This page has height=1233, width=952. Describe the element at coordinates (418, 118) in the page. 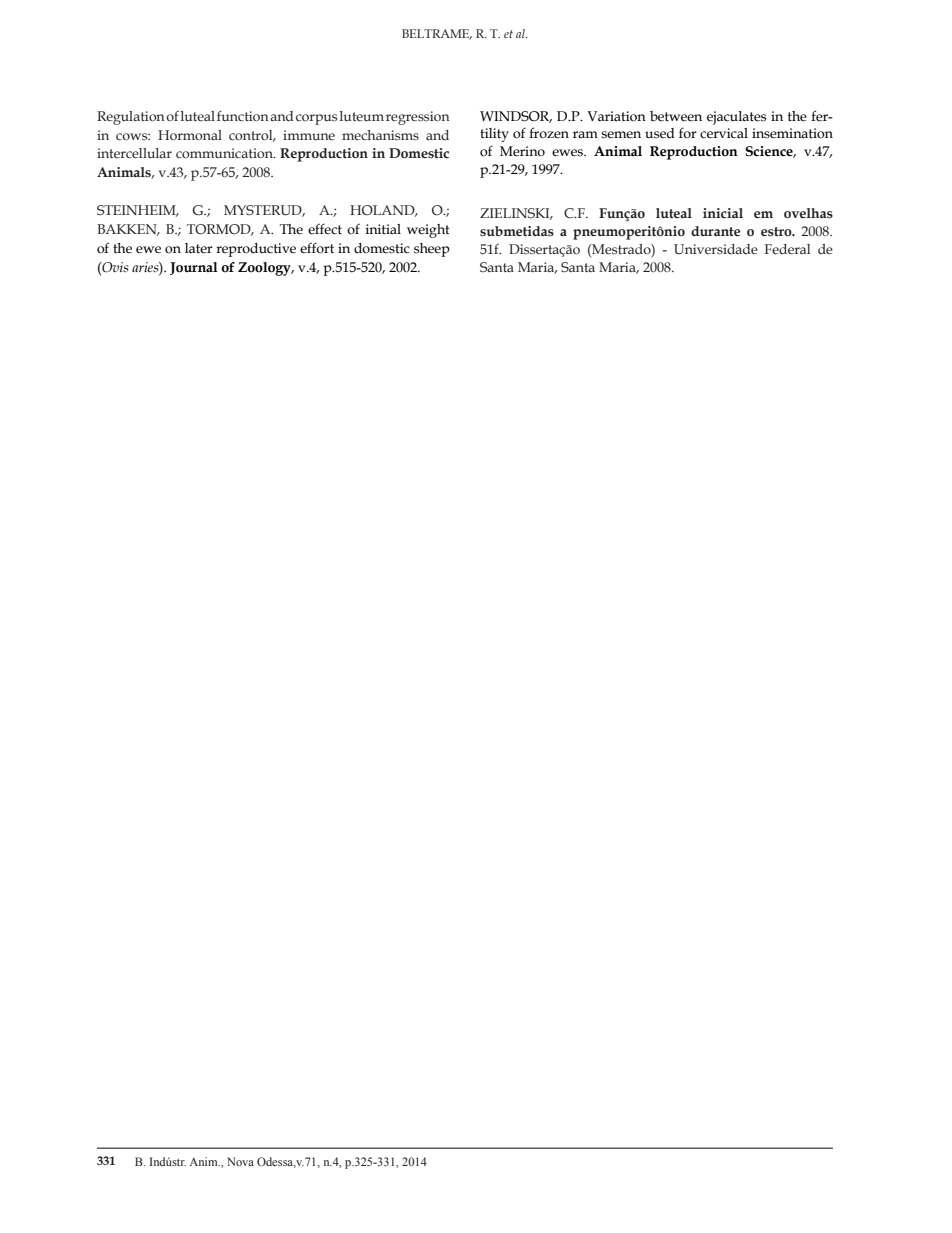

I see `regression` at that location.
